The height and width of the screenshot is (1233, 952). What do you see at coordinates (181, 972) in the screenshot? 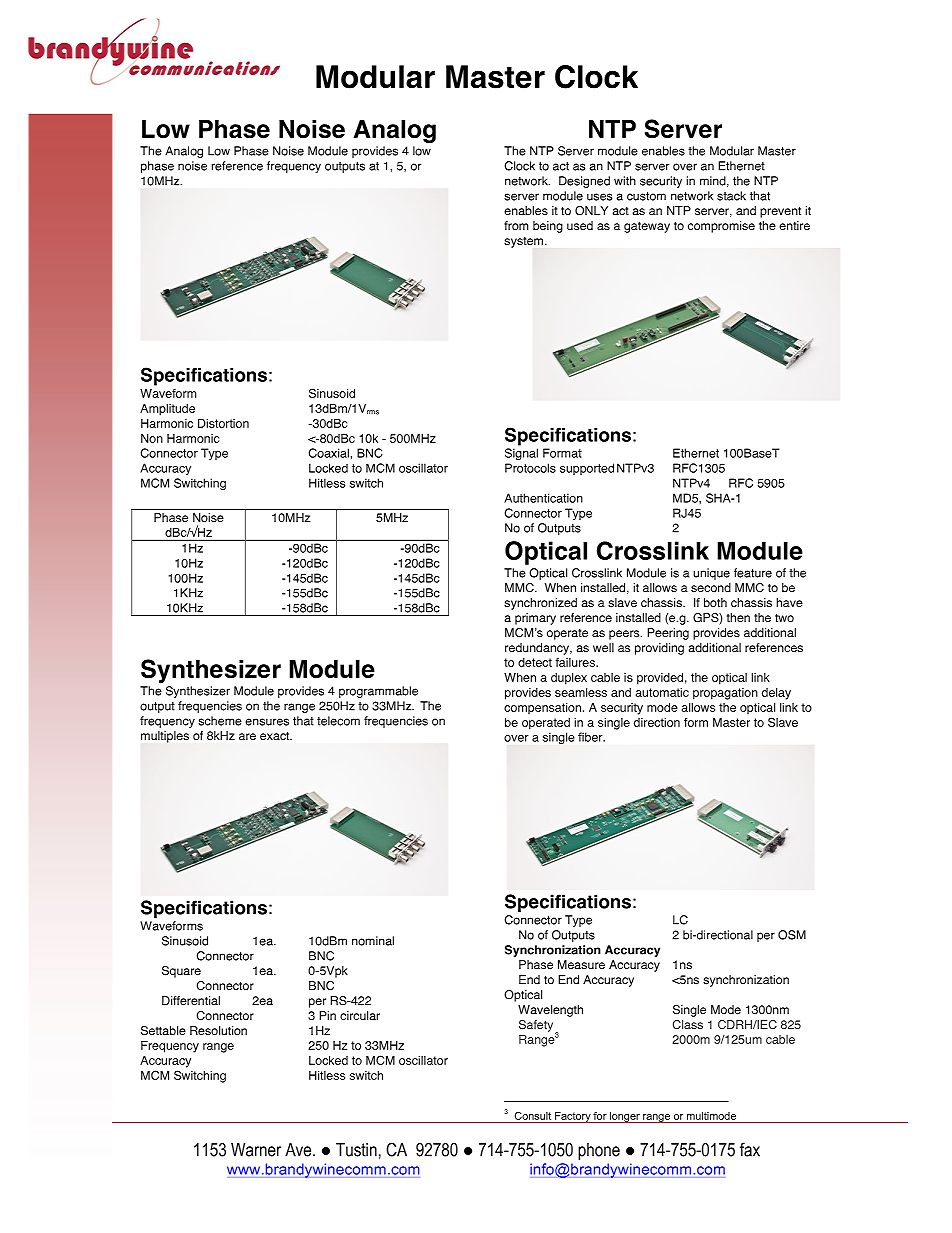
I see `Square` at bounding box center [181, 972].
